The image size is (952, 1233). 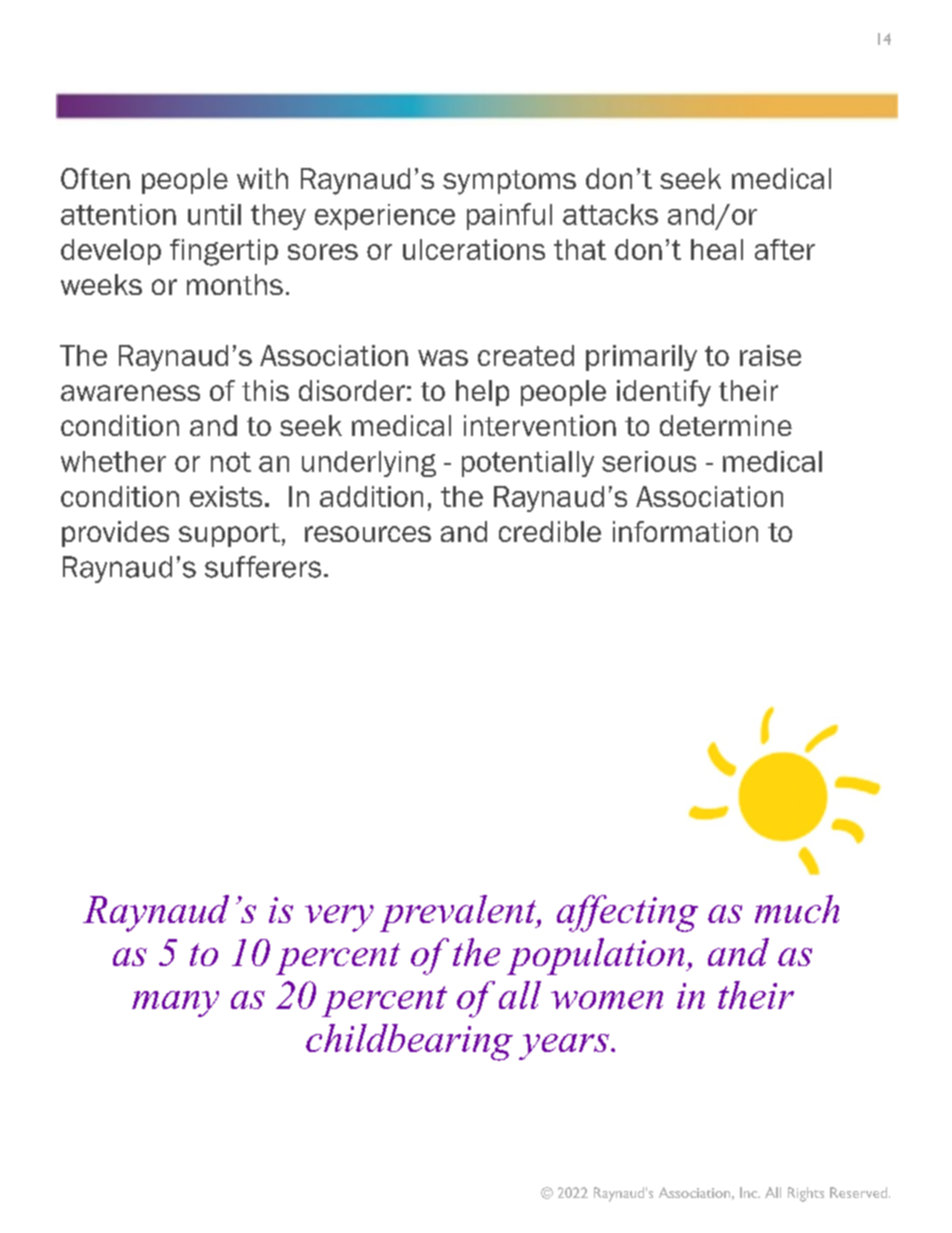 What do you see at coordinates (726, 425) in the screenshot?
I see `determine` at bounding box center [726, 425].
